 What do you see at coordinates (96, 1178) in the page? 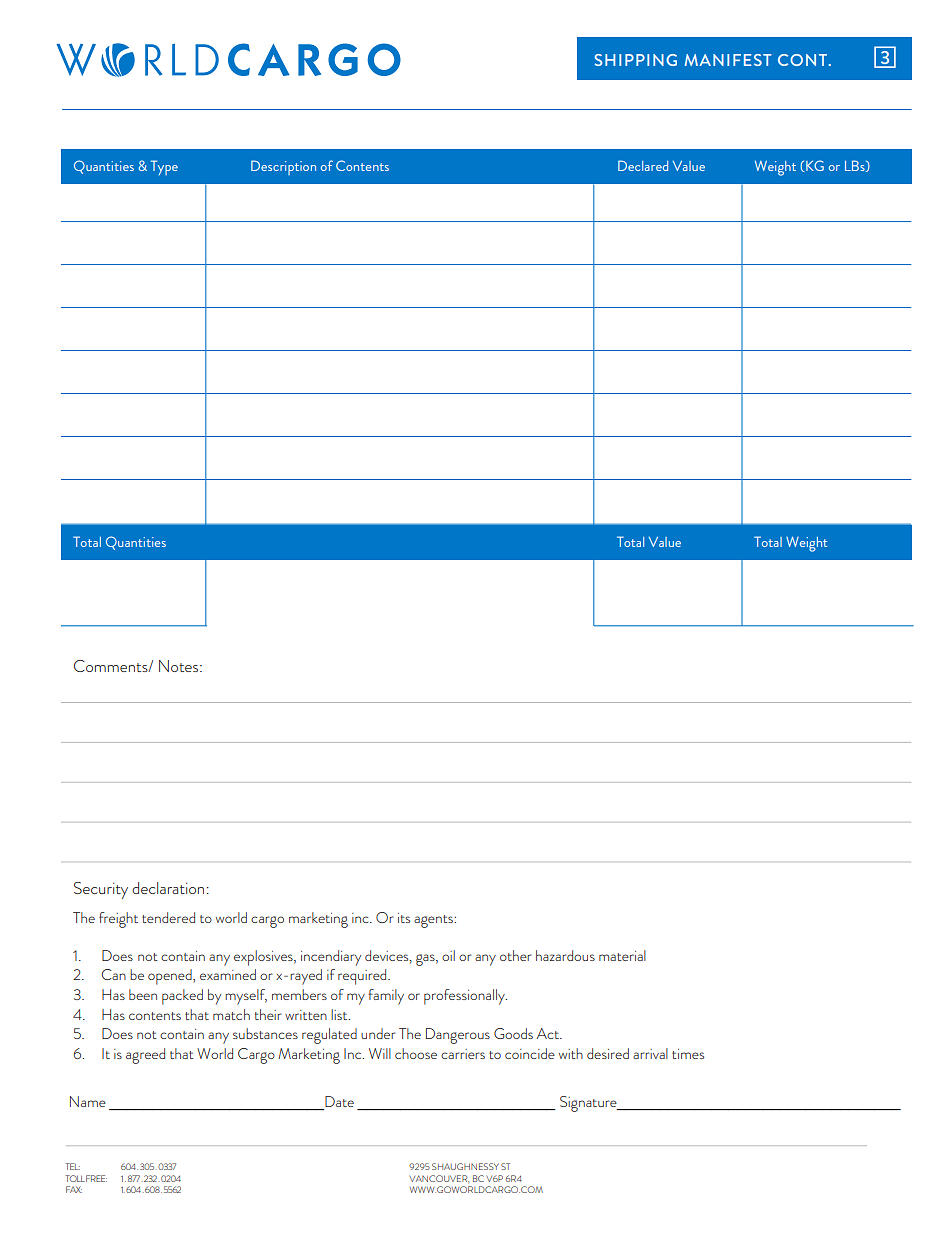
I see `FREE` at bounding box center [96, 1178].
